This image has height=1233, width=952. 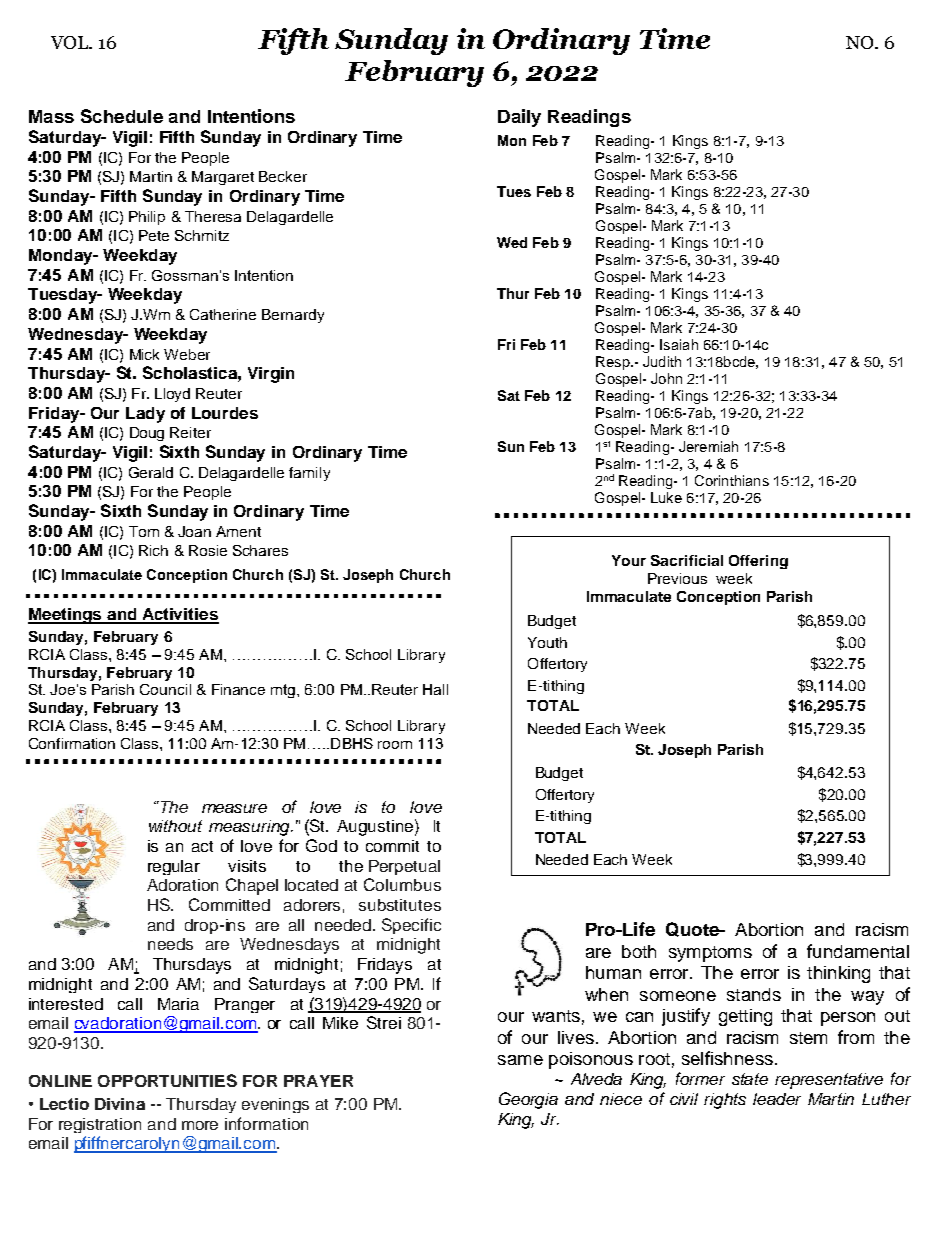 What do you see at coordinates (153, 550) in the image?
I see `Rich` at bounding box center [153, 550].
